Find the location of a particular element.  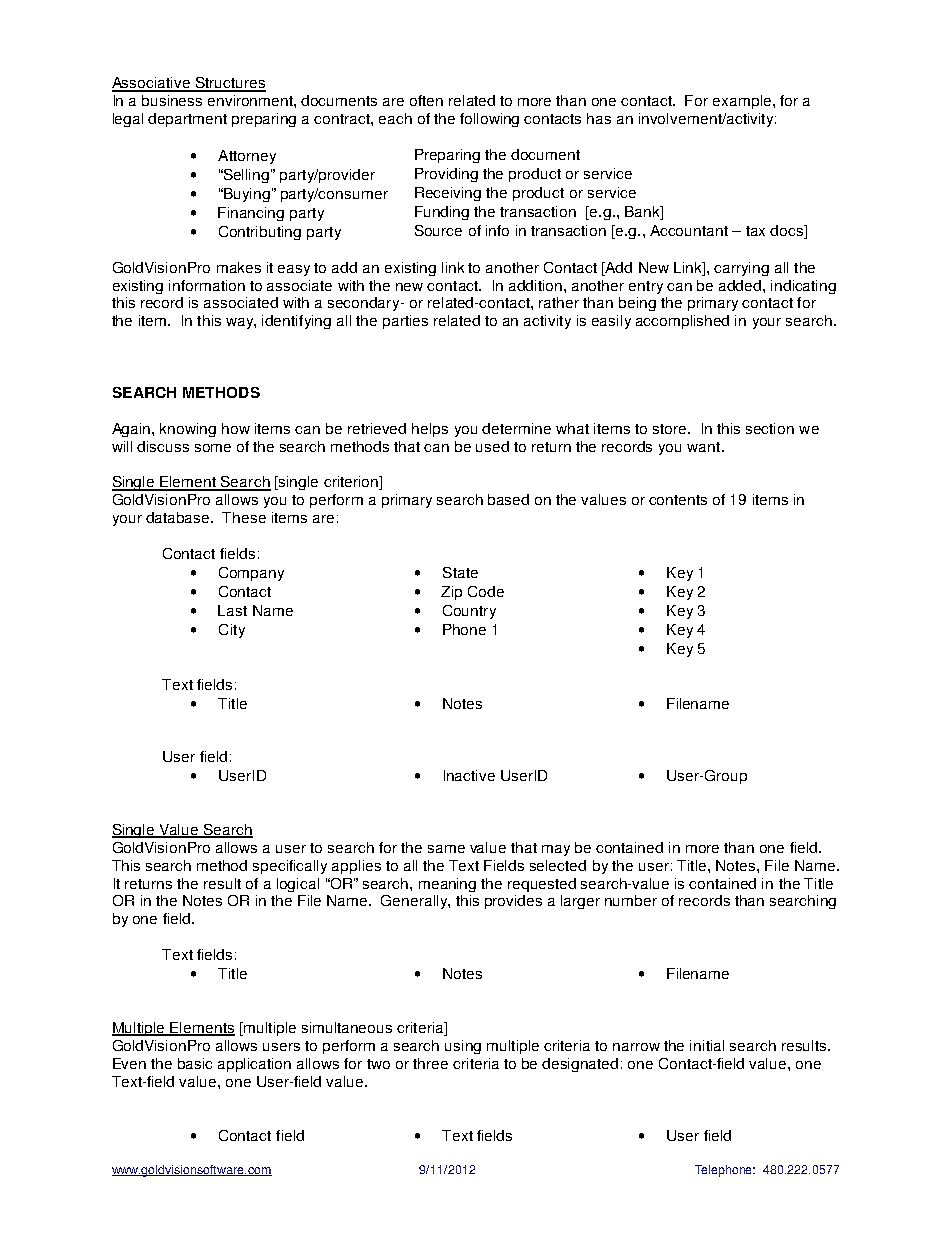

following is located at coordinates (489, 120).
